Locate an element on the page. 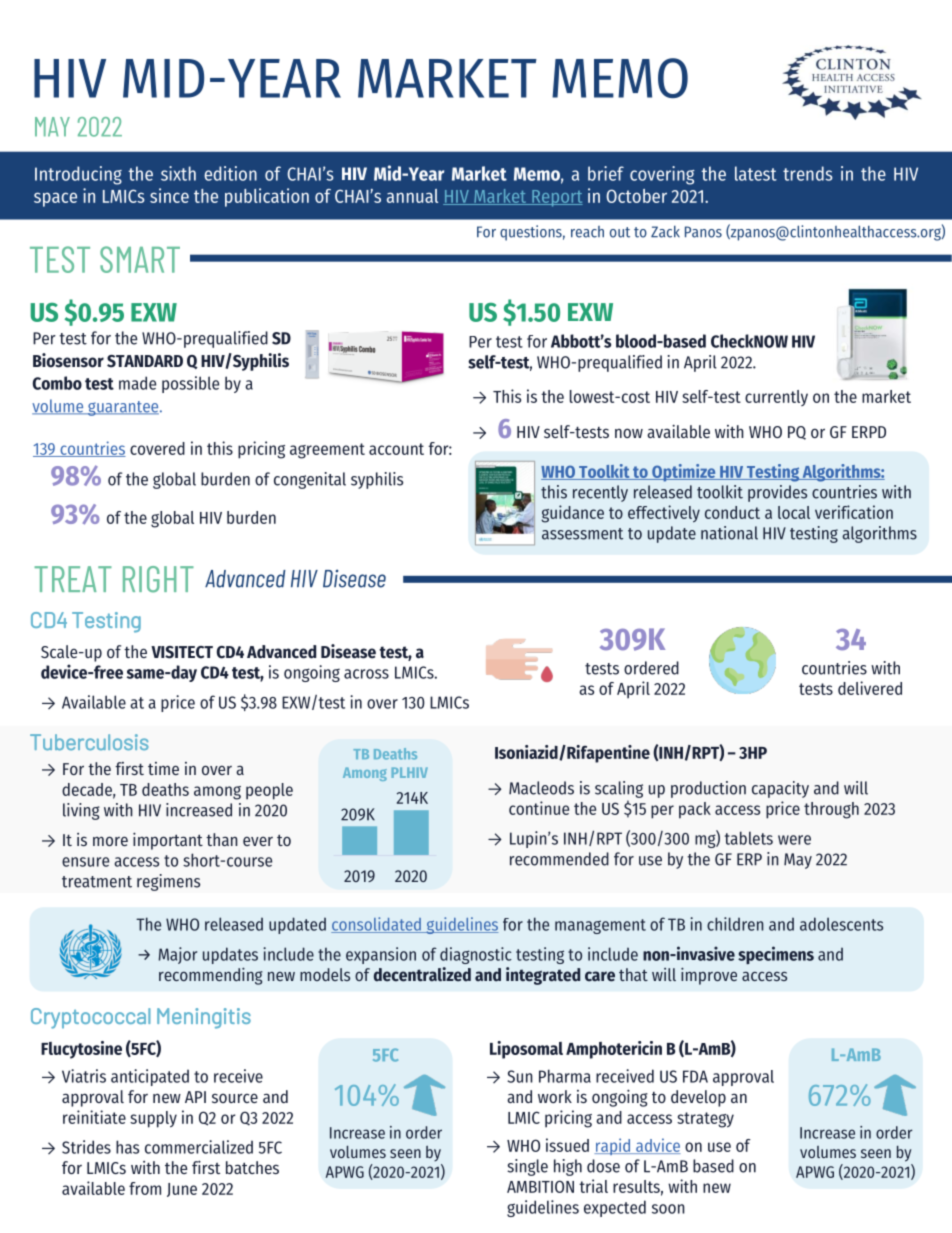 The width and height of the document is (952, 1233). RIGHT is located at coordinates (158, 579).
